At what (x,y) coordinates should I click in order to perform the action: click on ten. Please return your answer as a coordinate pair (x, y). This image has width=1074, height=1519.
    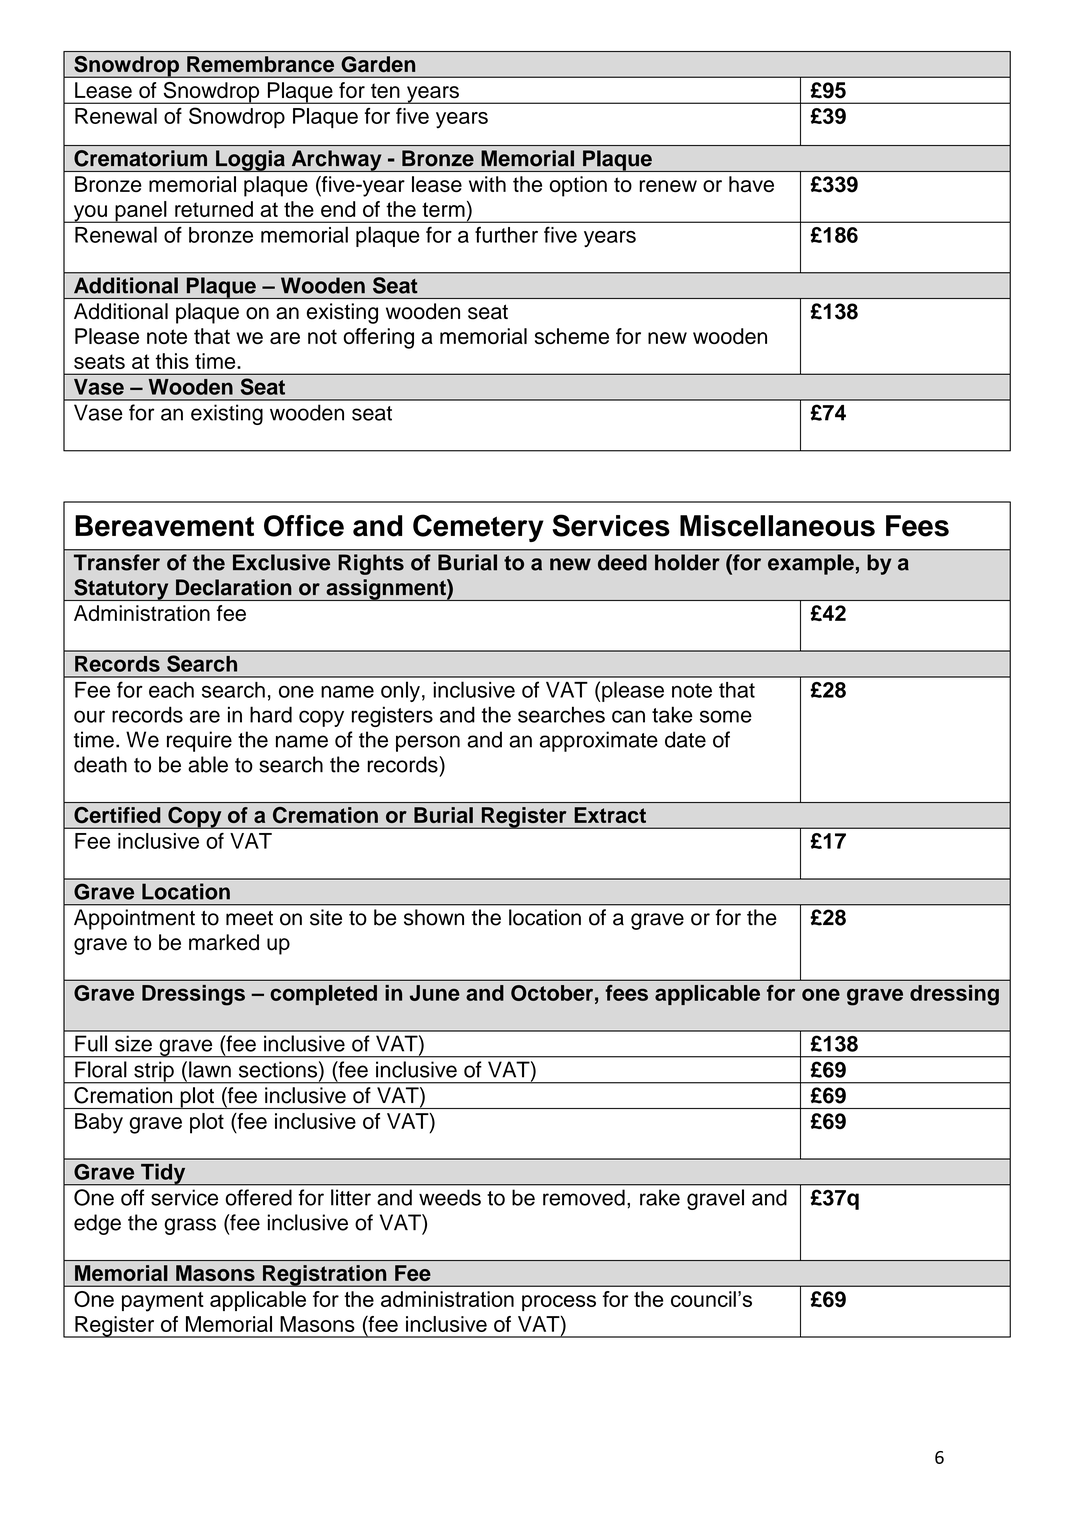
    Looking at the image, I should click on (385, 90).
